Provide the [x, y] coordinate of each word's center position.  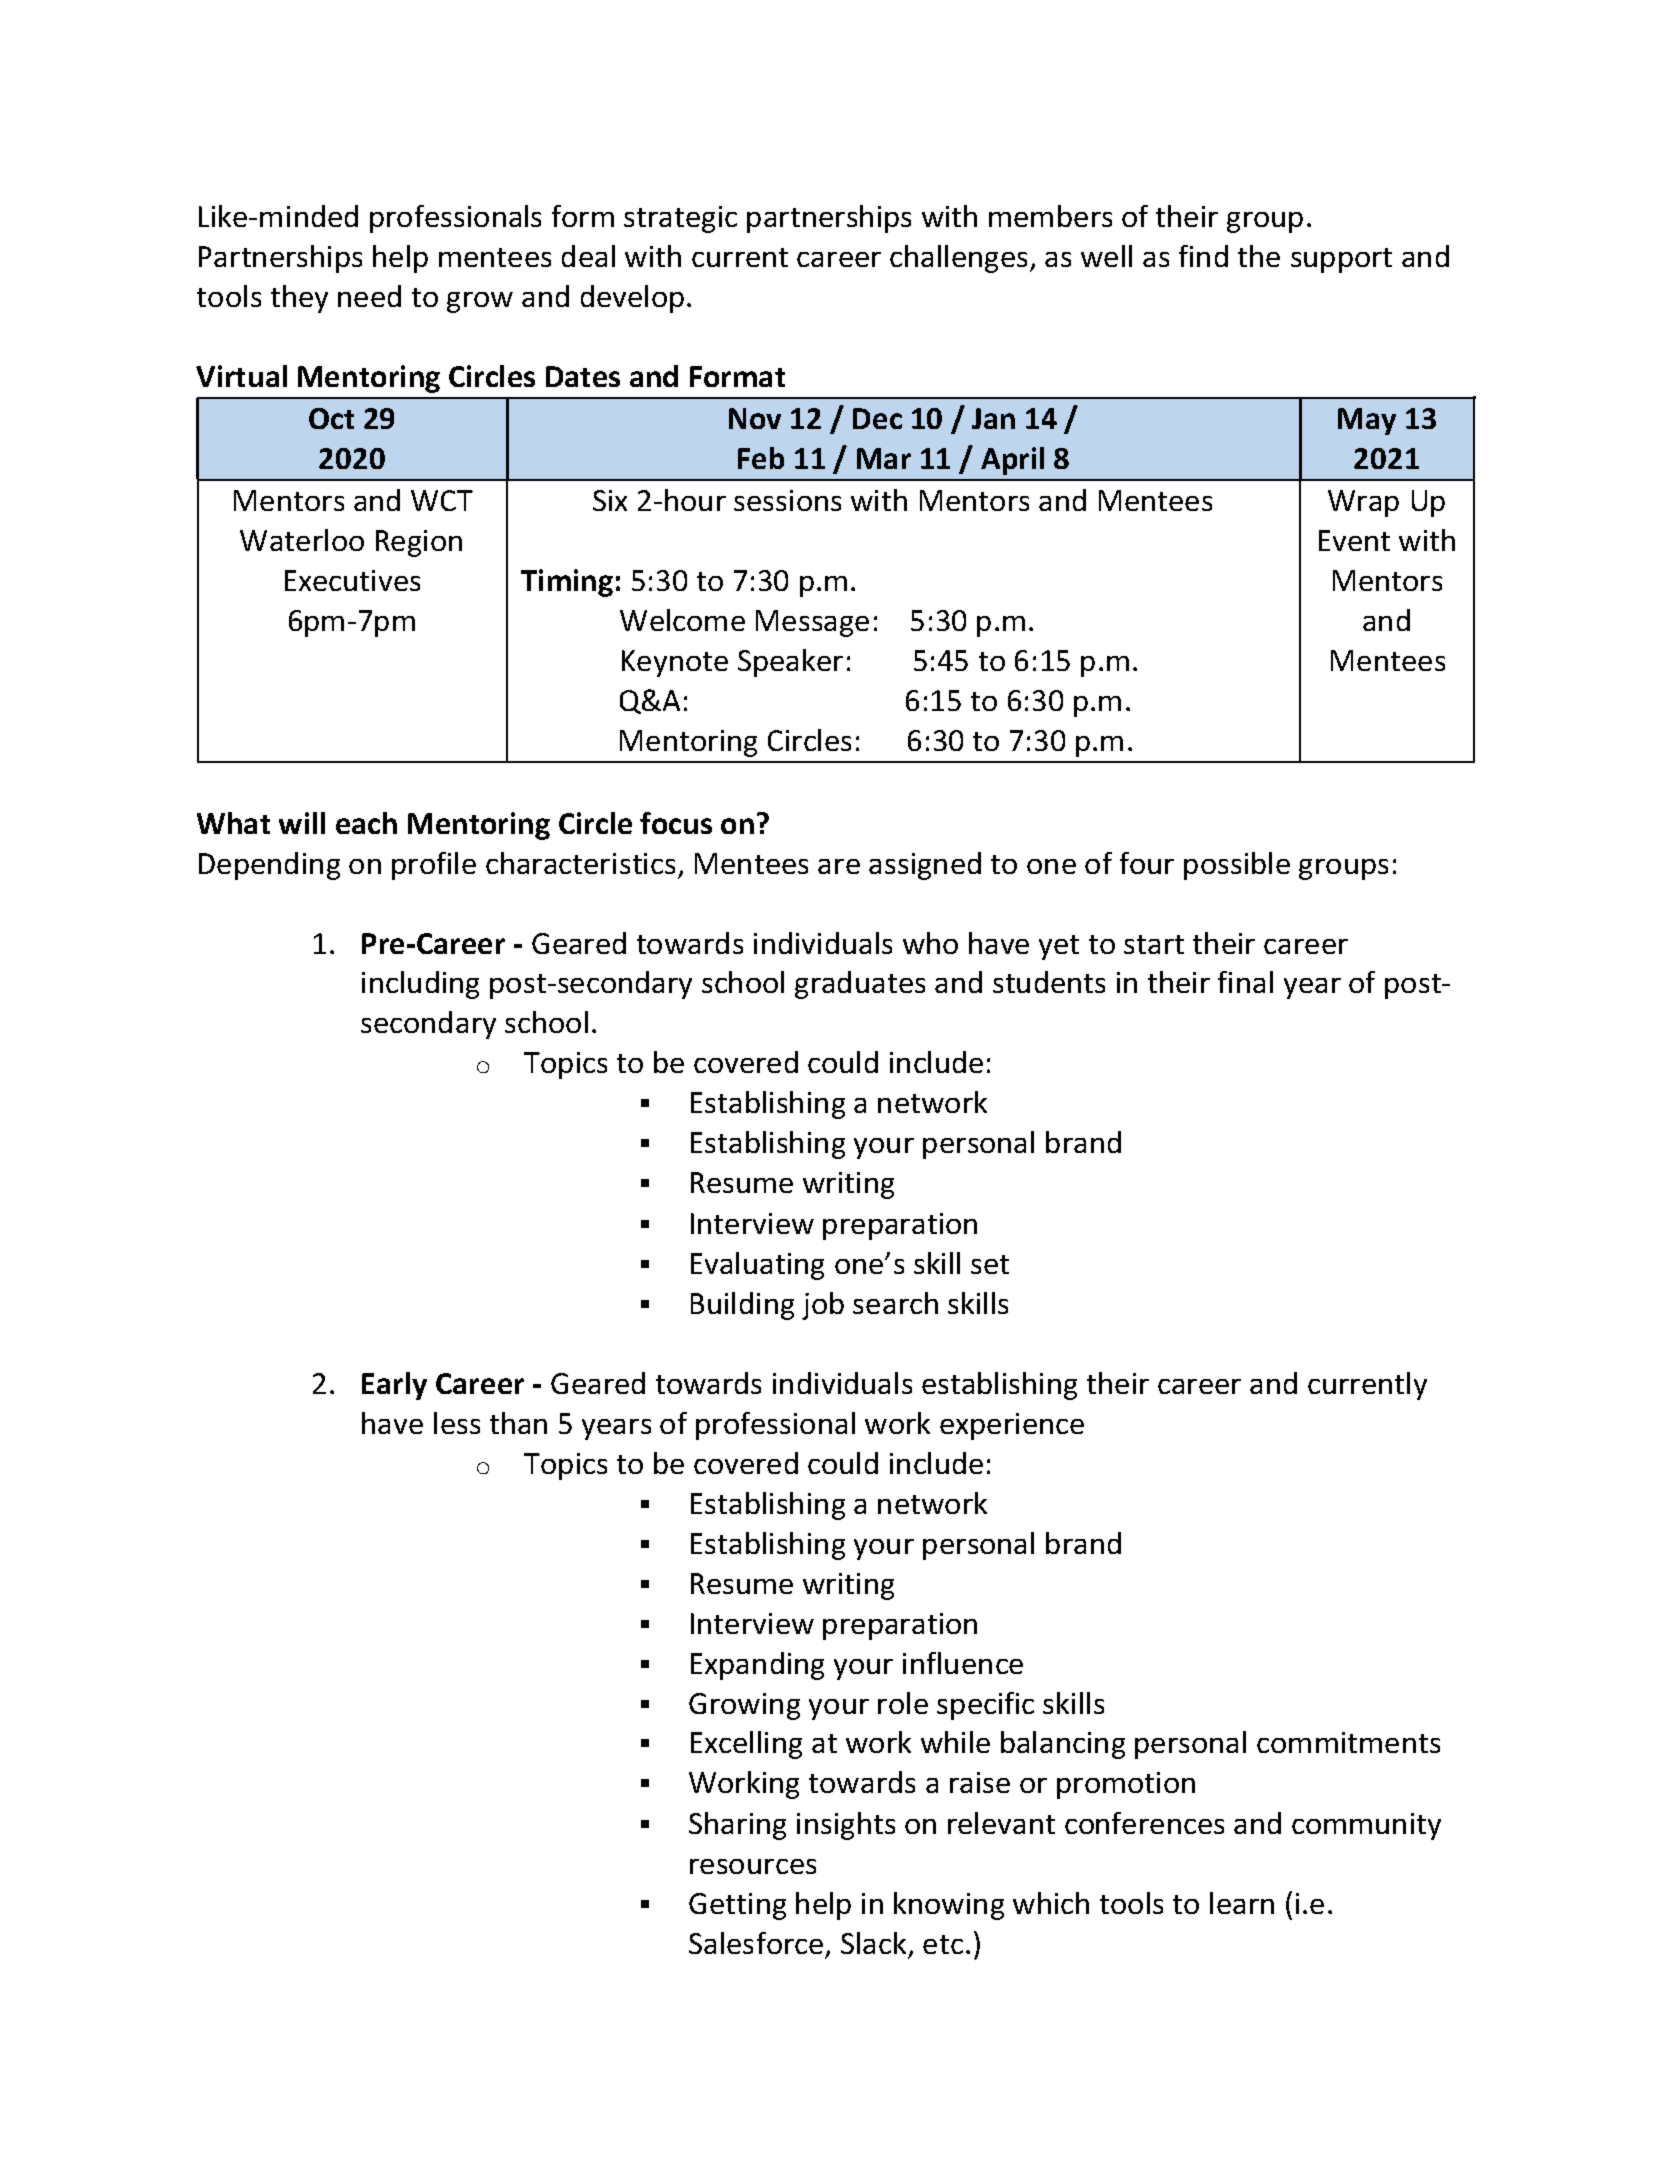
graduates [860, 985]
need [369, 296]
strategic [680, 219]
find [1203, 256]
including [420, 985]
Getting [737, 1906]
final [1245, 982]
